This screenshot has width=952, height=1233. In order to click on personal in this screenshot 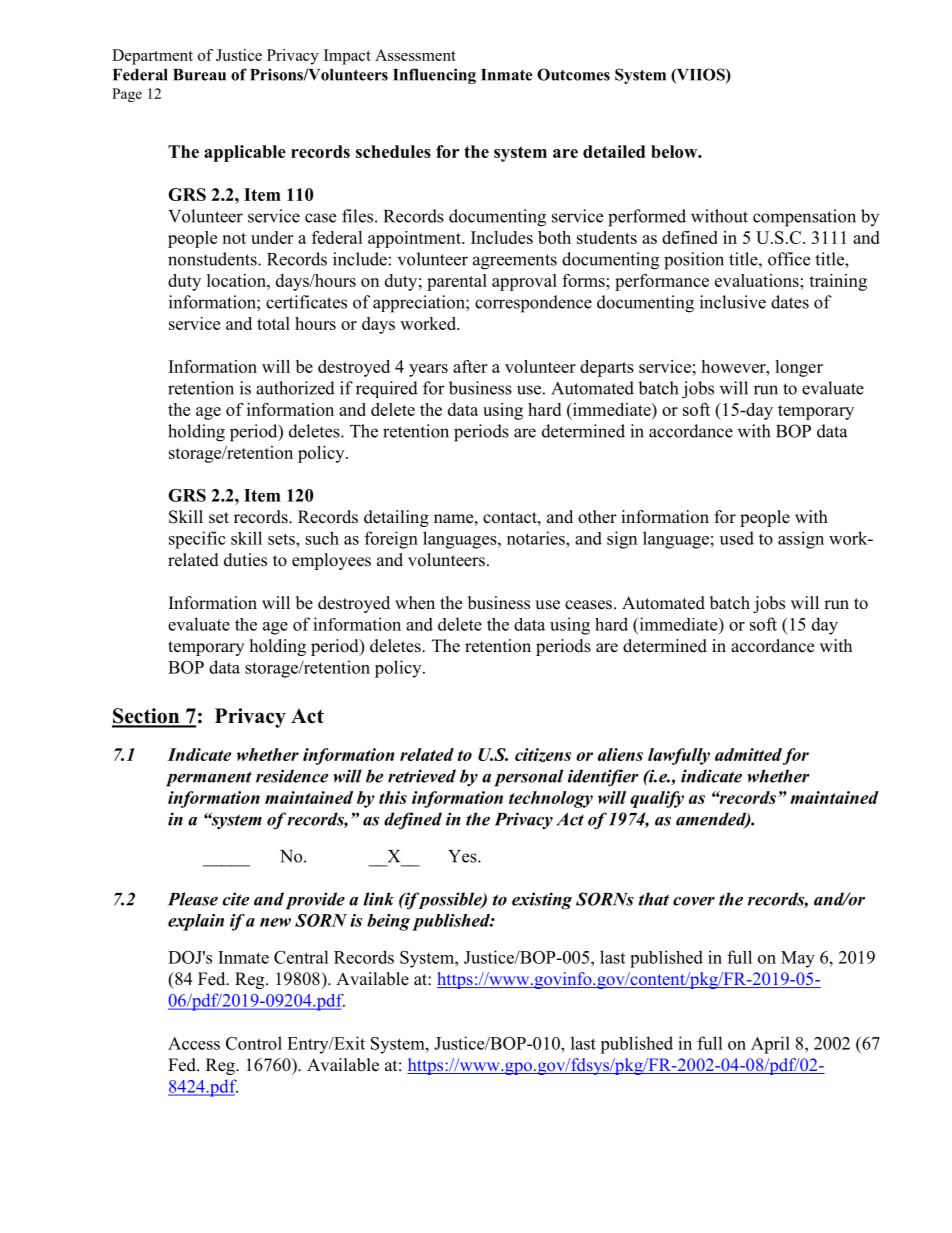, I will do `click(528, 778)`.
